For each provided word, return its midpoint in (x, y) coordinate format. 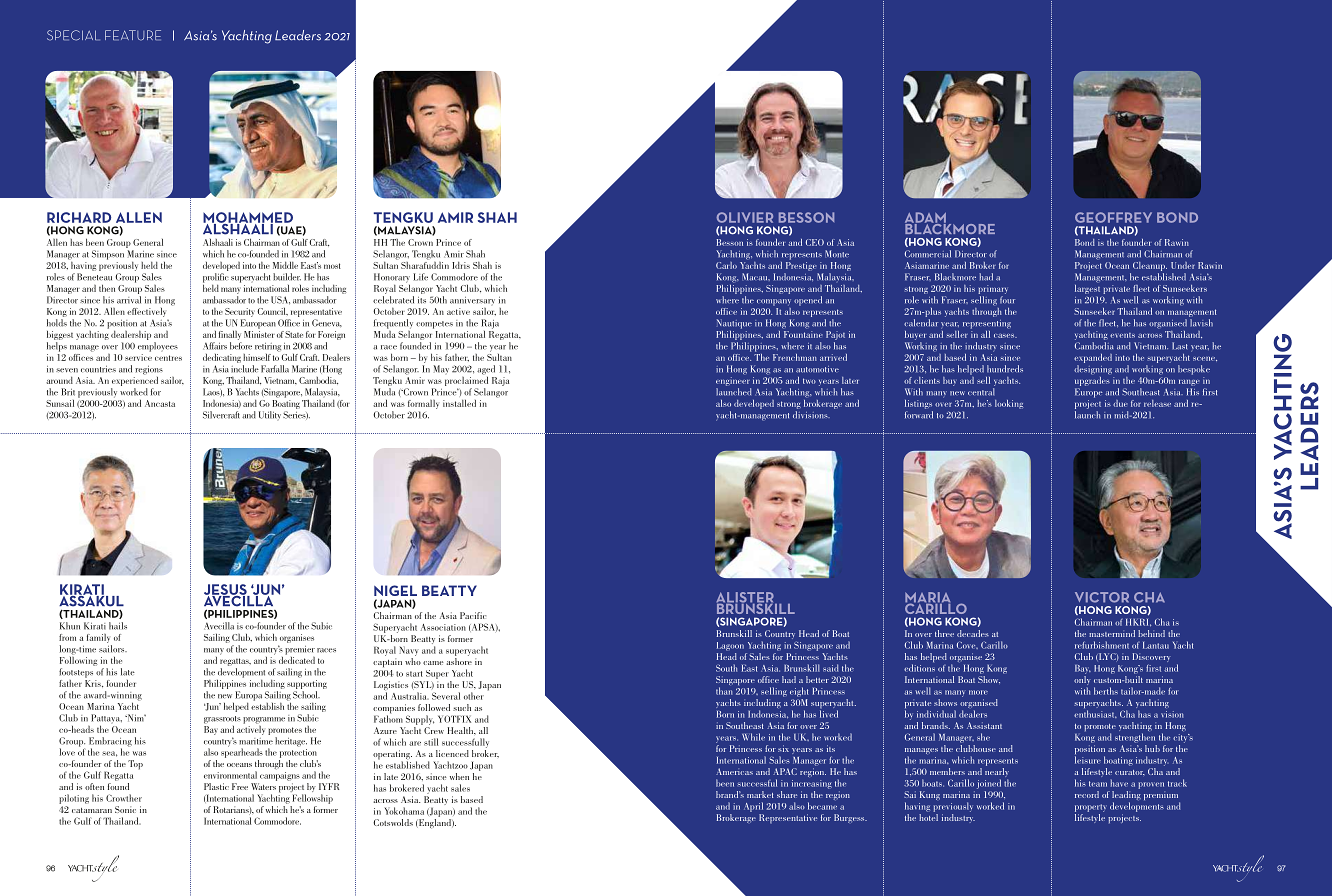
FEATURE (133, 35)
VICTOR (1102, 597)
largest (1087, 288)
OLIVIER (745, 217)
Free (240, 786)
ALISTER (746, 598)
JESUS (226, 590)
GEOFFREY (1113, 217)
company (774, 302)
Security (240, 312)
